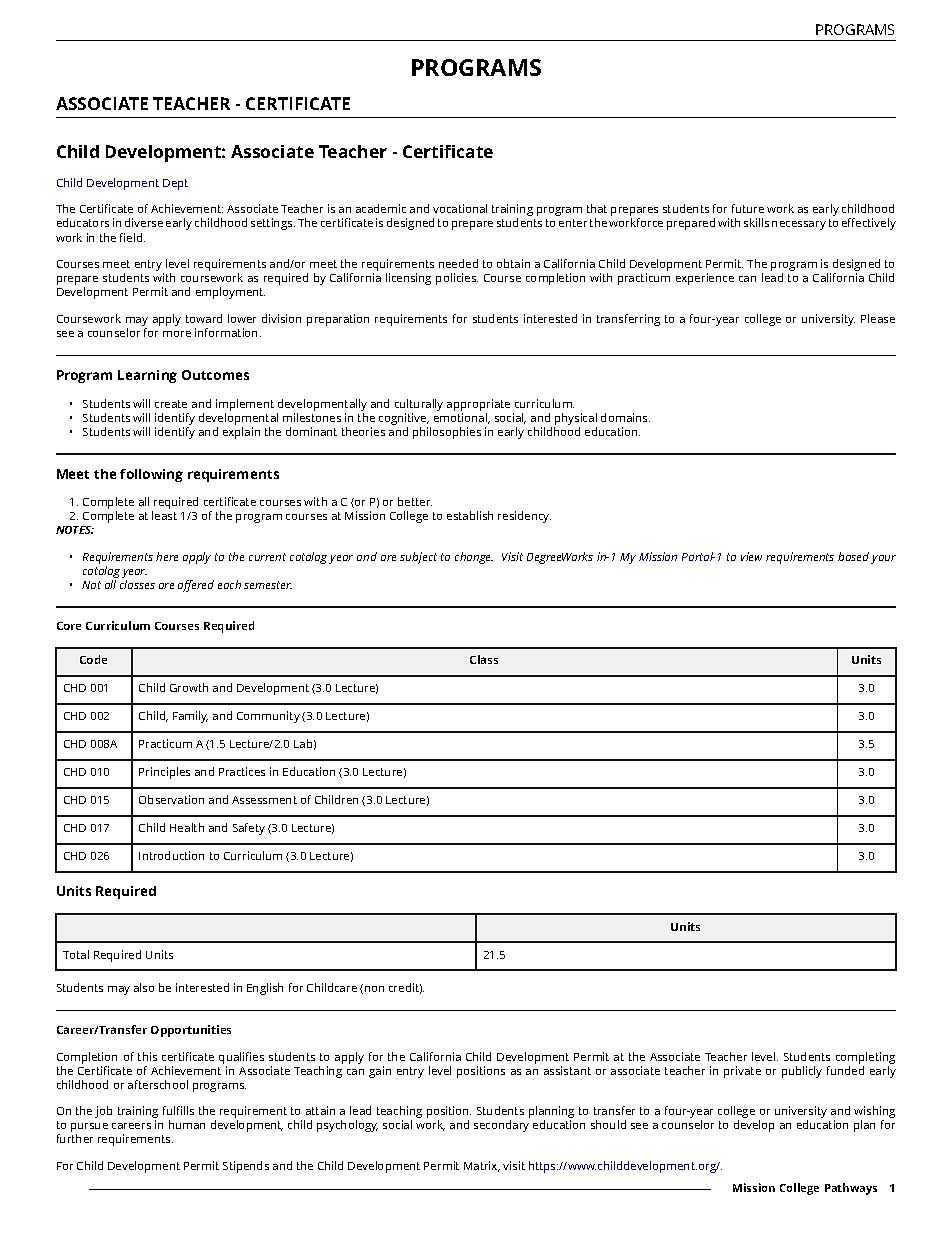 This image has width=952, height=1233. What do you see at coordinates (187, 1124) in the image?
I see `human` at bounding box center [187, 1124].
